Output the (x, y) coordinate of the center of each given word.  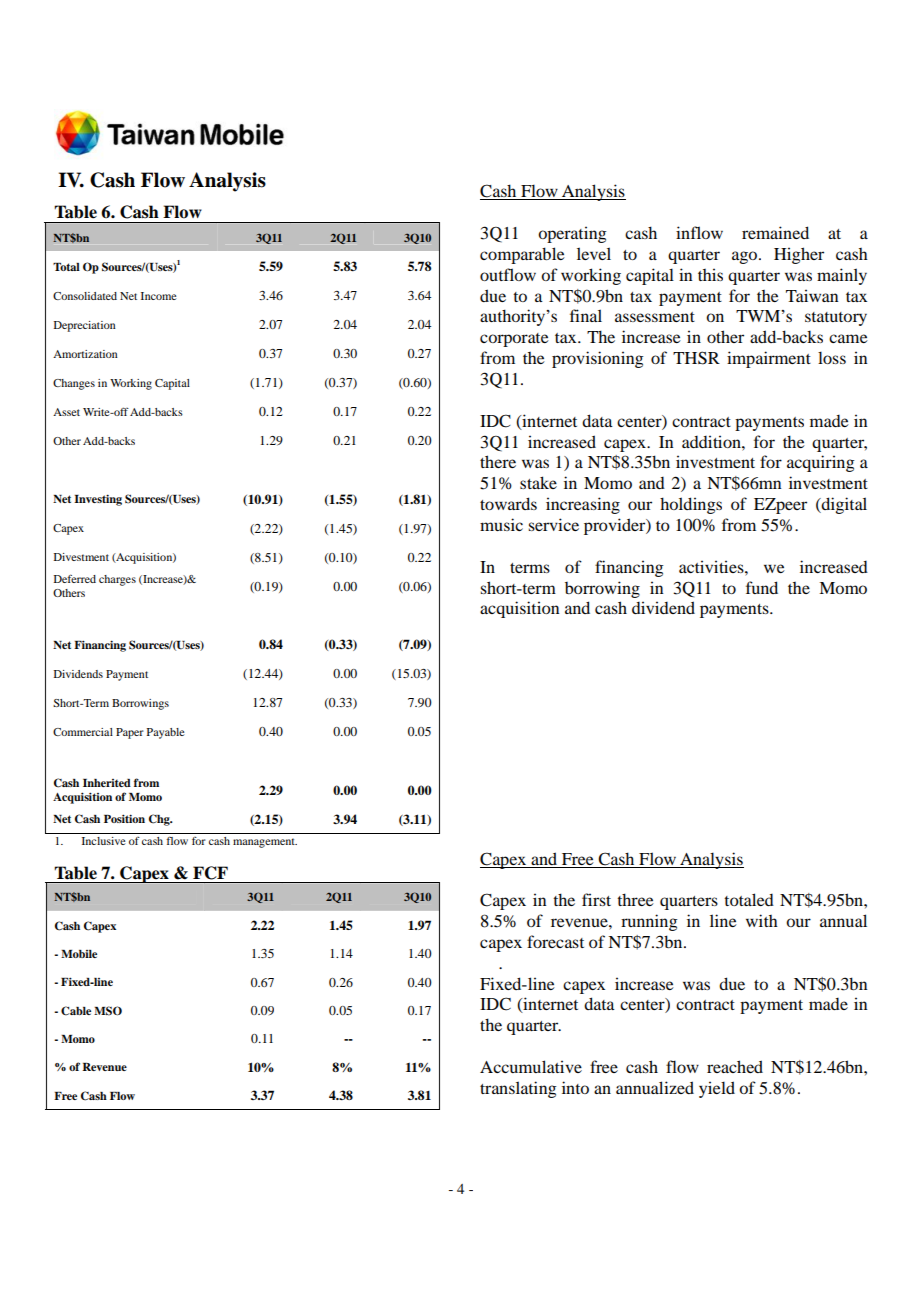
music (501, 524)
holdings (691, 505)
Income (159, 296)
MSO (108, 1011)
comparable (522, 255)
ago (746, 257)
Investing (98, 500)
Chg (160, 820)
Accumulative (531, 1066)
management (265, 843)
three (635, 899)
